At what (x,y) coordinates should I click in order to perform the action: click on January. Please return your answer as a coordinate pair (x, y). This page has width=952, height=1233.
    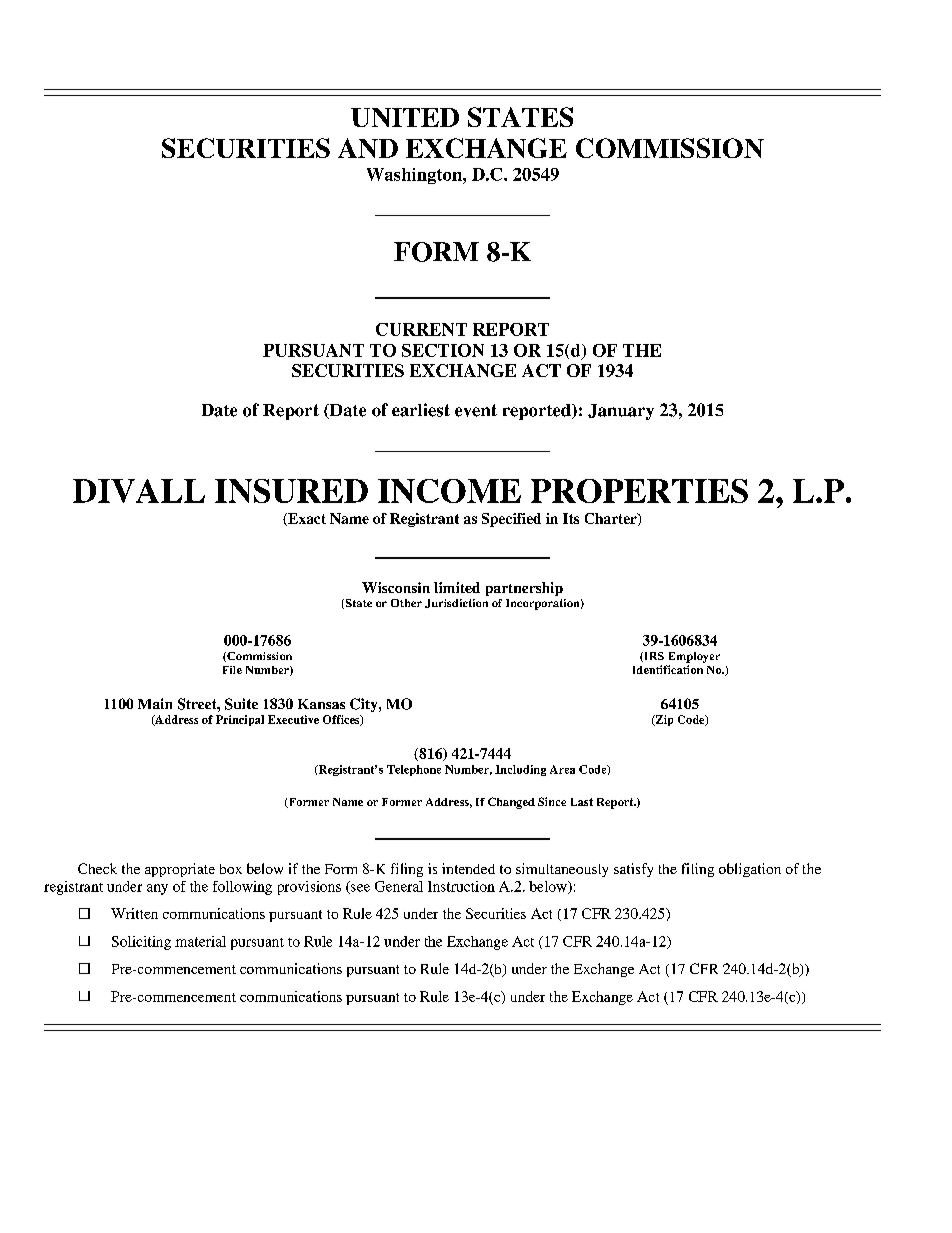
    Looking at the image, I should click on (621, 412).
